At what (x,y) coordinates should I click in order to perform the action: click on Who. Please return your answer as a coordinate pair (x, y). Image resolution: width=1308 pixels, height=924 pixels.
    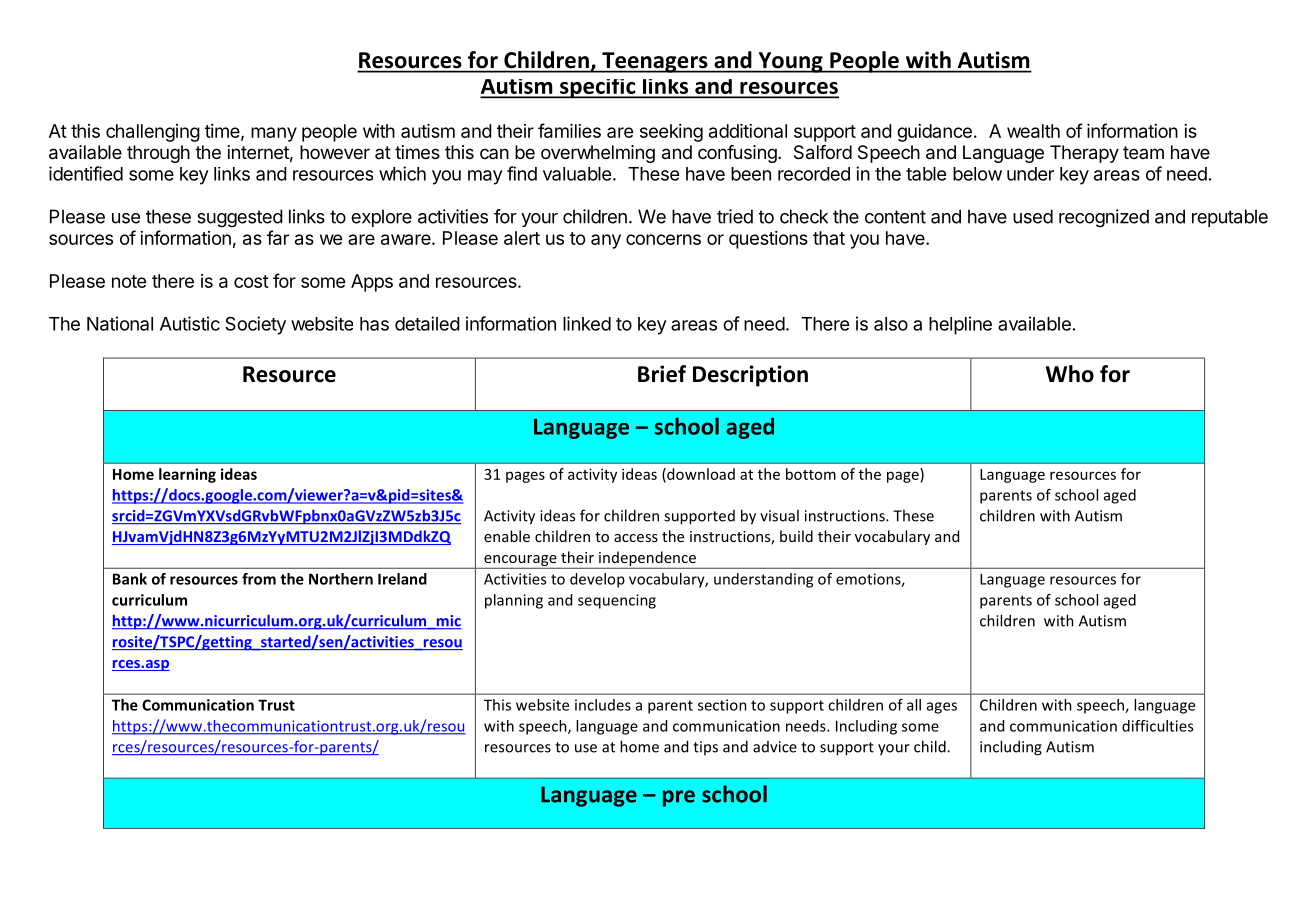
    Looking at the image, I should click on (1070, 374).
